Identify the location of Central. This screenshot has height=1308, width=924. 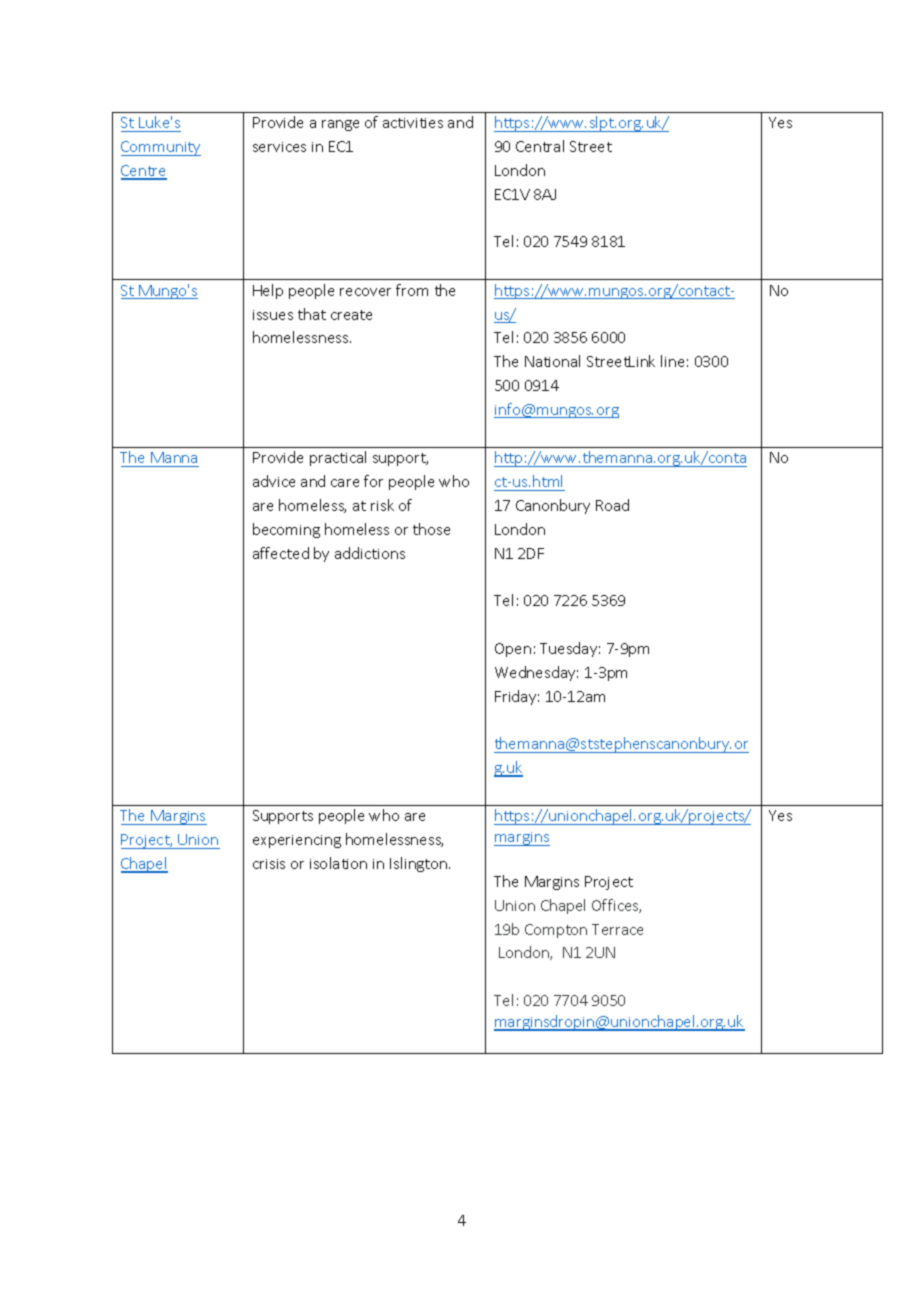
(540, 146).
